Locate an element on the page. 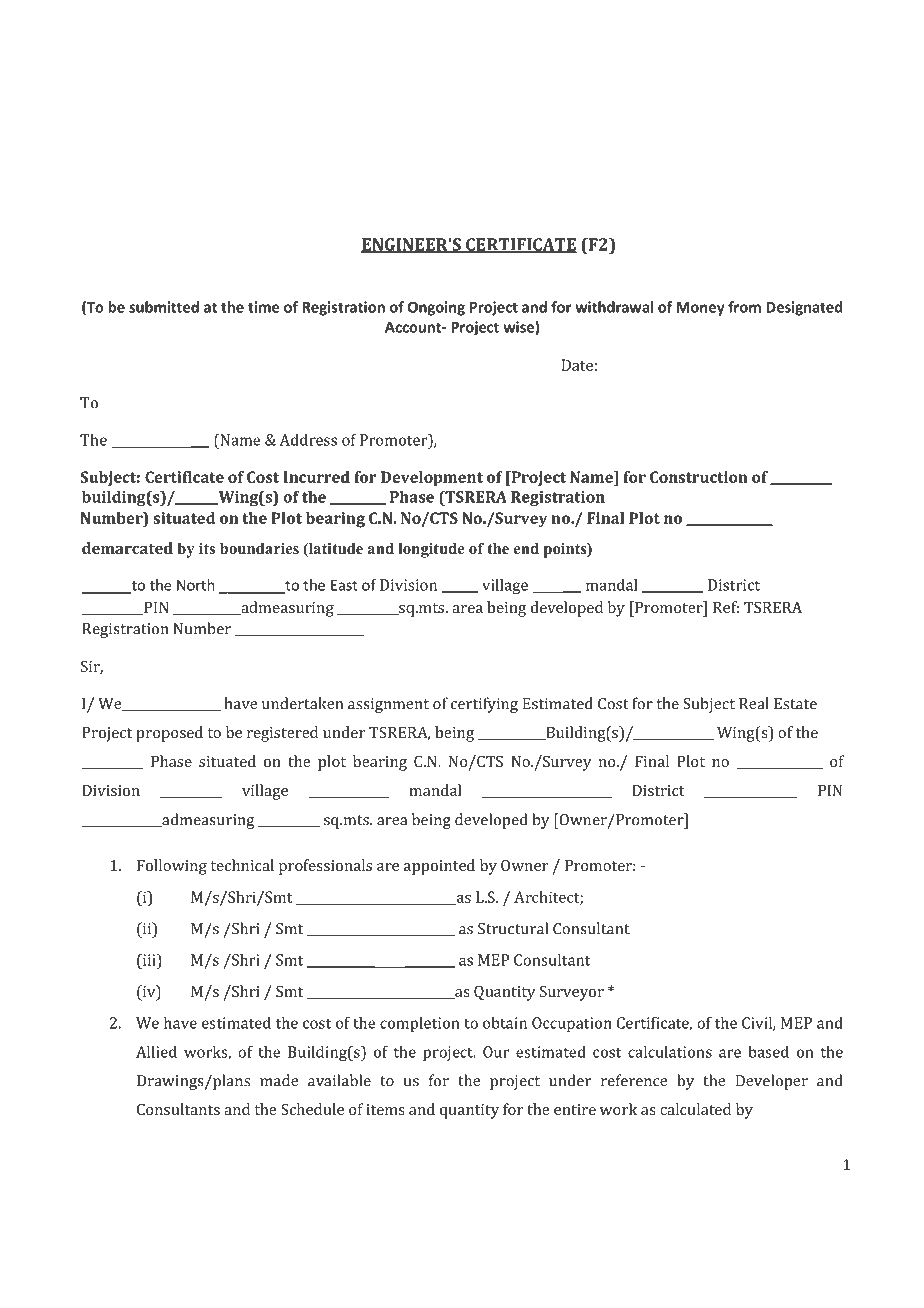 The width and height of the image is (924, 1308). proposed is located at coordinates (169, 734).
